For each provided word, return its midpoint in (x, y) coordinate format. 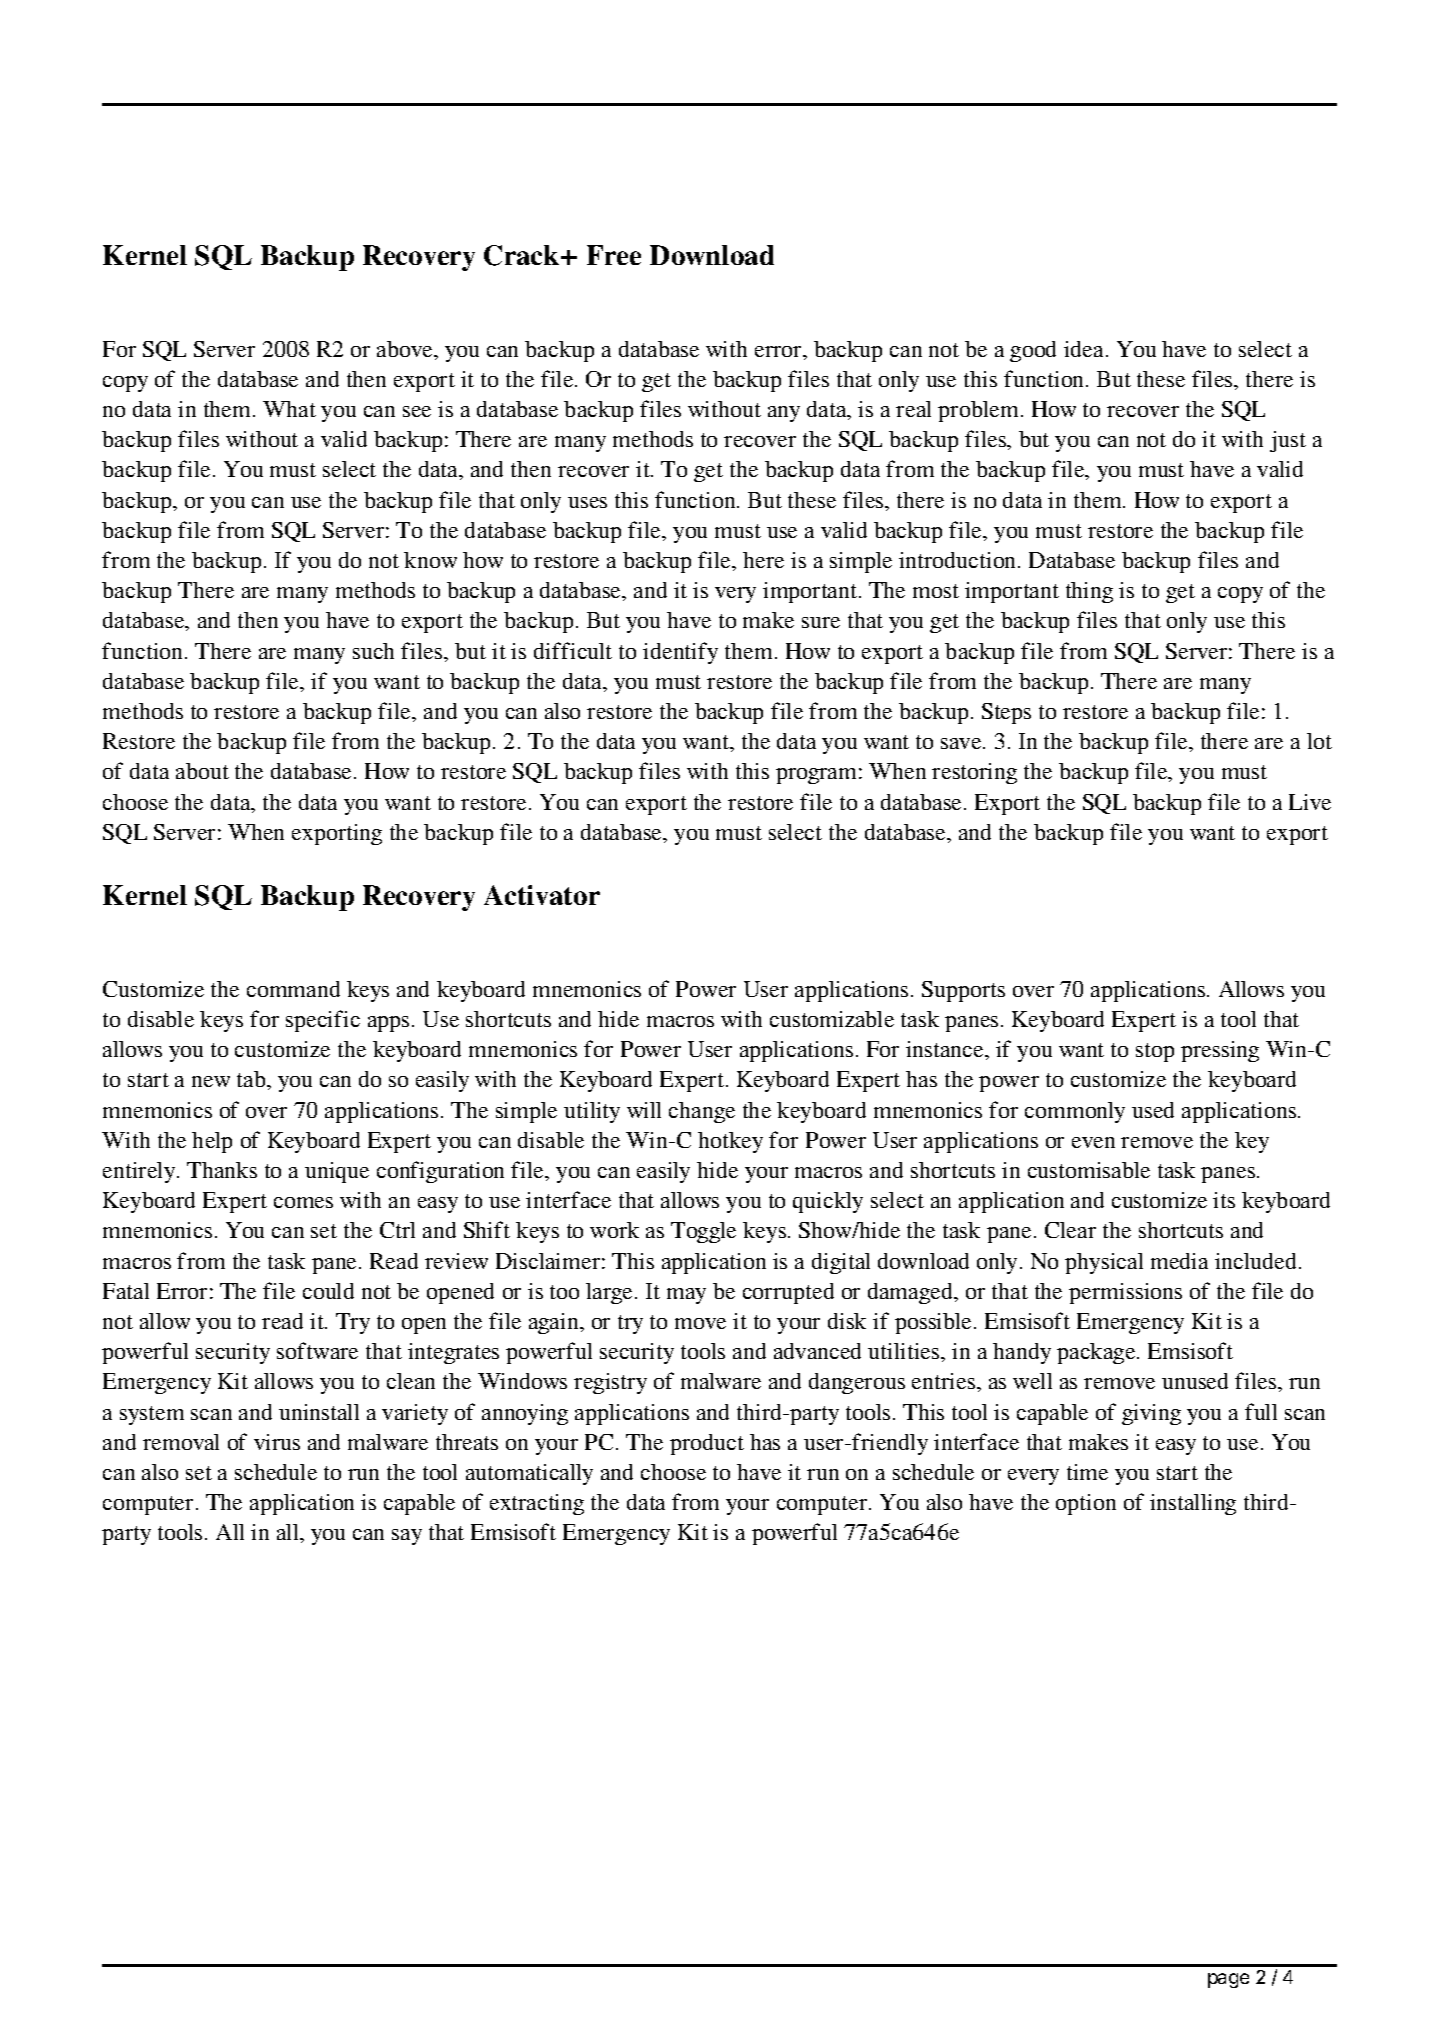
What (289, 409)
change (702, 1112)
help (212, 1142)
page (1228, 1980)
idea (1083, 349)
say (407, 1537)
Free (614, 255)
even (1093, 1142)
